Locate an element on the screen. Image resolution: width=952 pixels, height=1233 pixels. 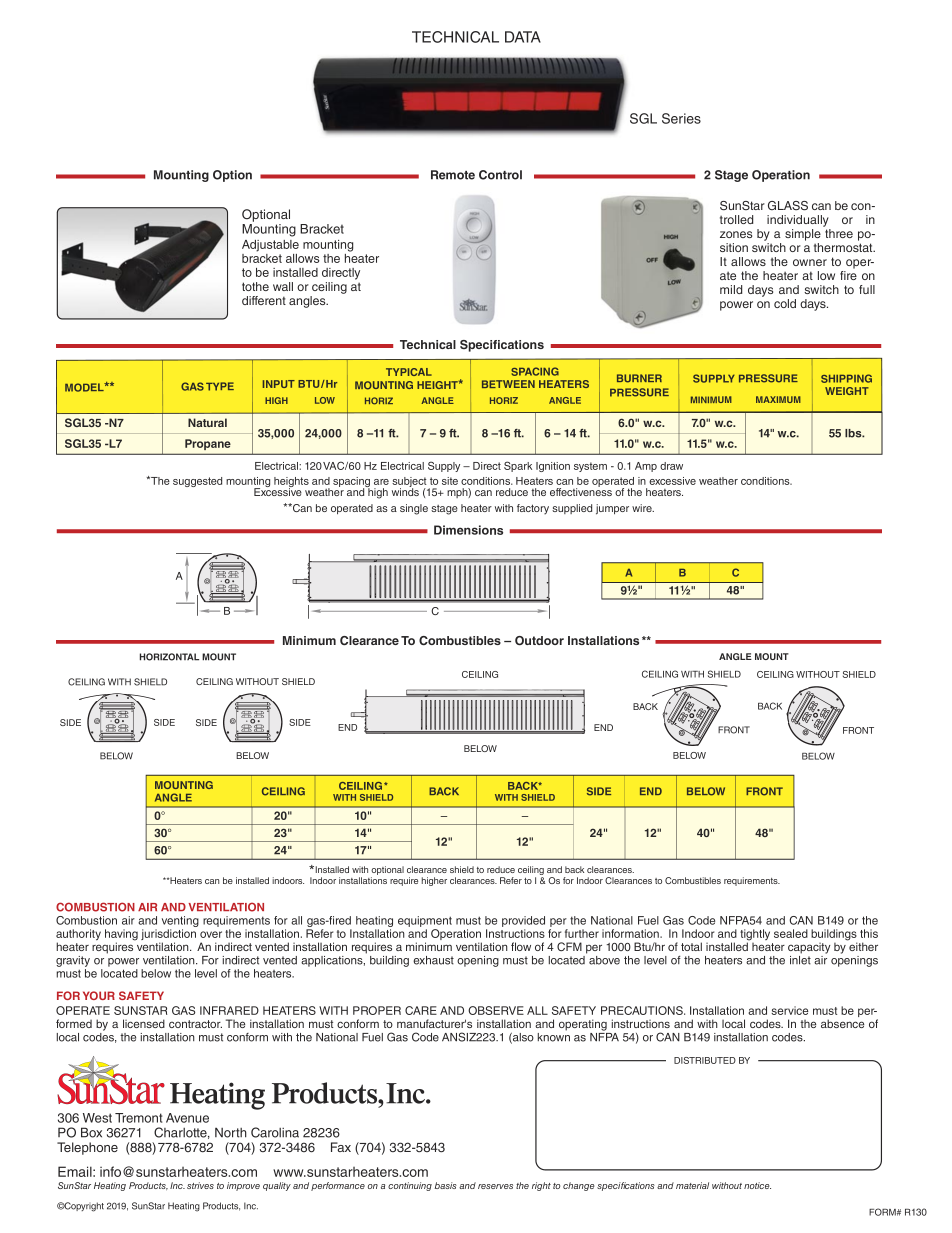
Outdoor is located at coordinates (539, 641).
